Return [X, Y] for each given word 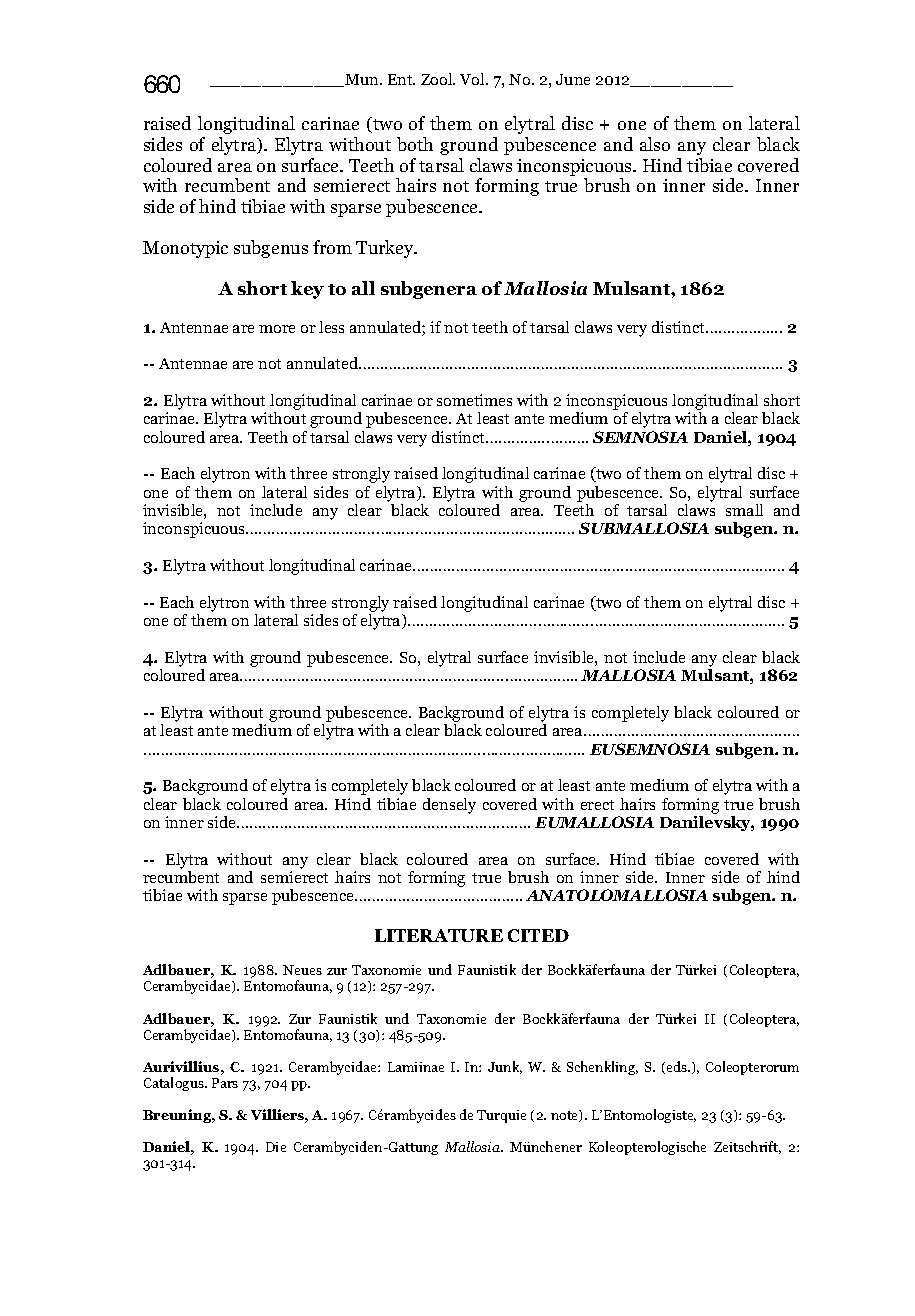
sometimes [474, 400]
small [744, 510]
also [655, 144]
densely [449, 806]
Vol [473, 79]
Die [276, 1147]
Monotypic [185, 249]
